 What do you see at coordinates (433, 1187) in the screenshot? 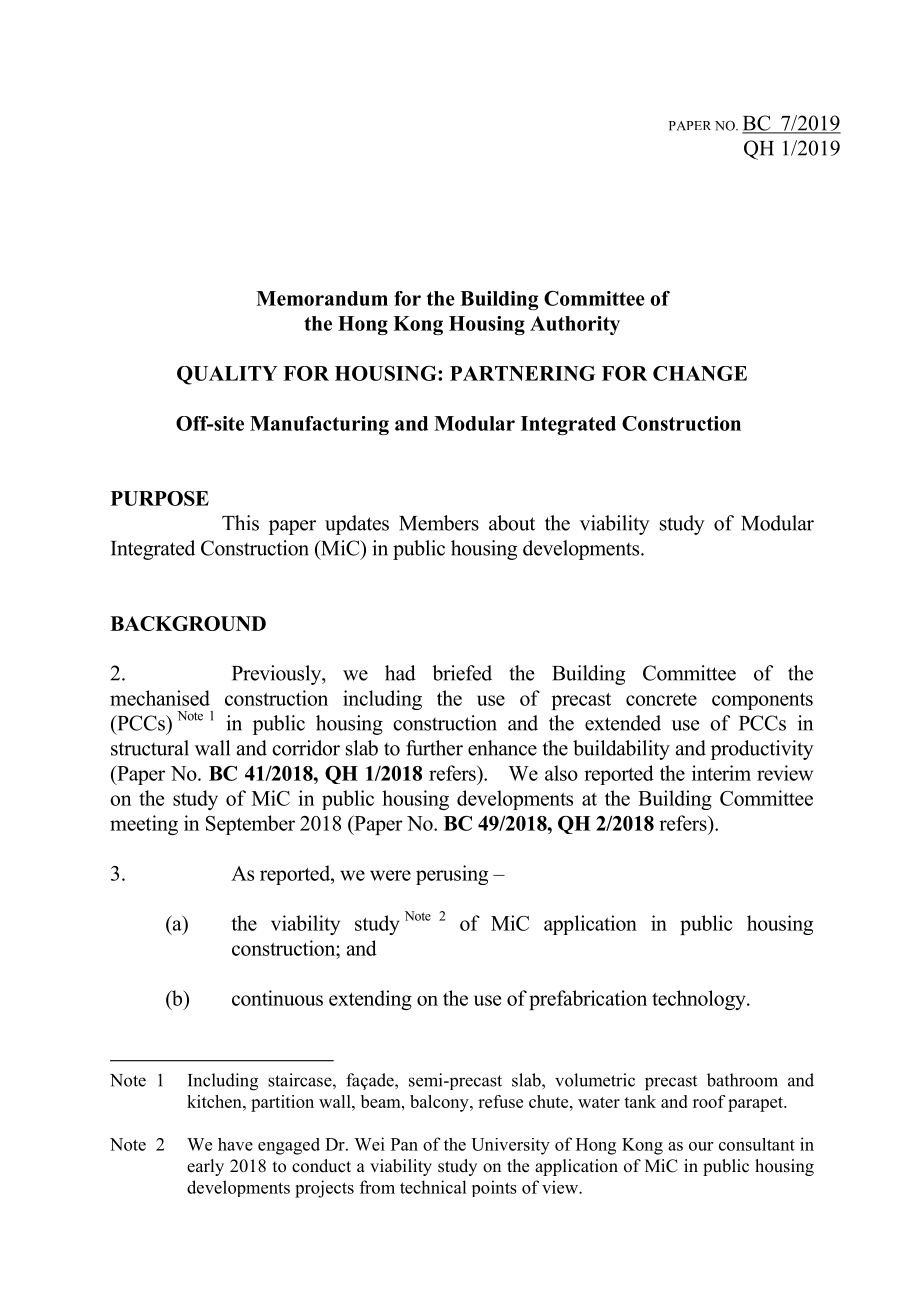
I see `technical` at bounding box center [433, 1187].
